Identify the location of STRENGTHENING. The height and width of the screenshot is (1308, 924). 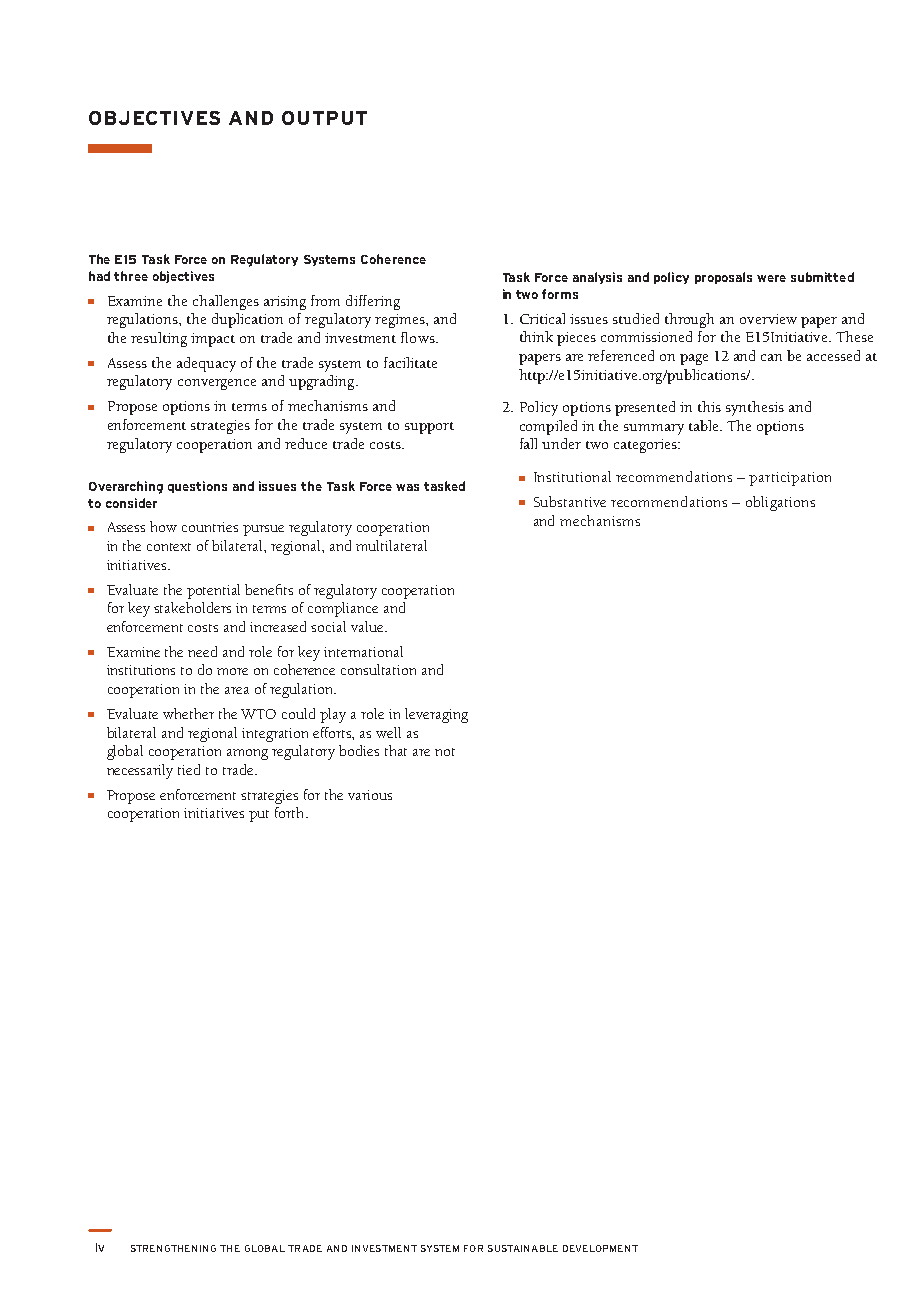
(173, 1248).
